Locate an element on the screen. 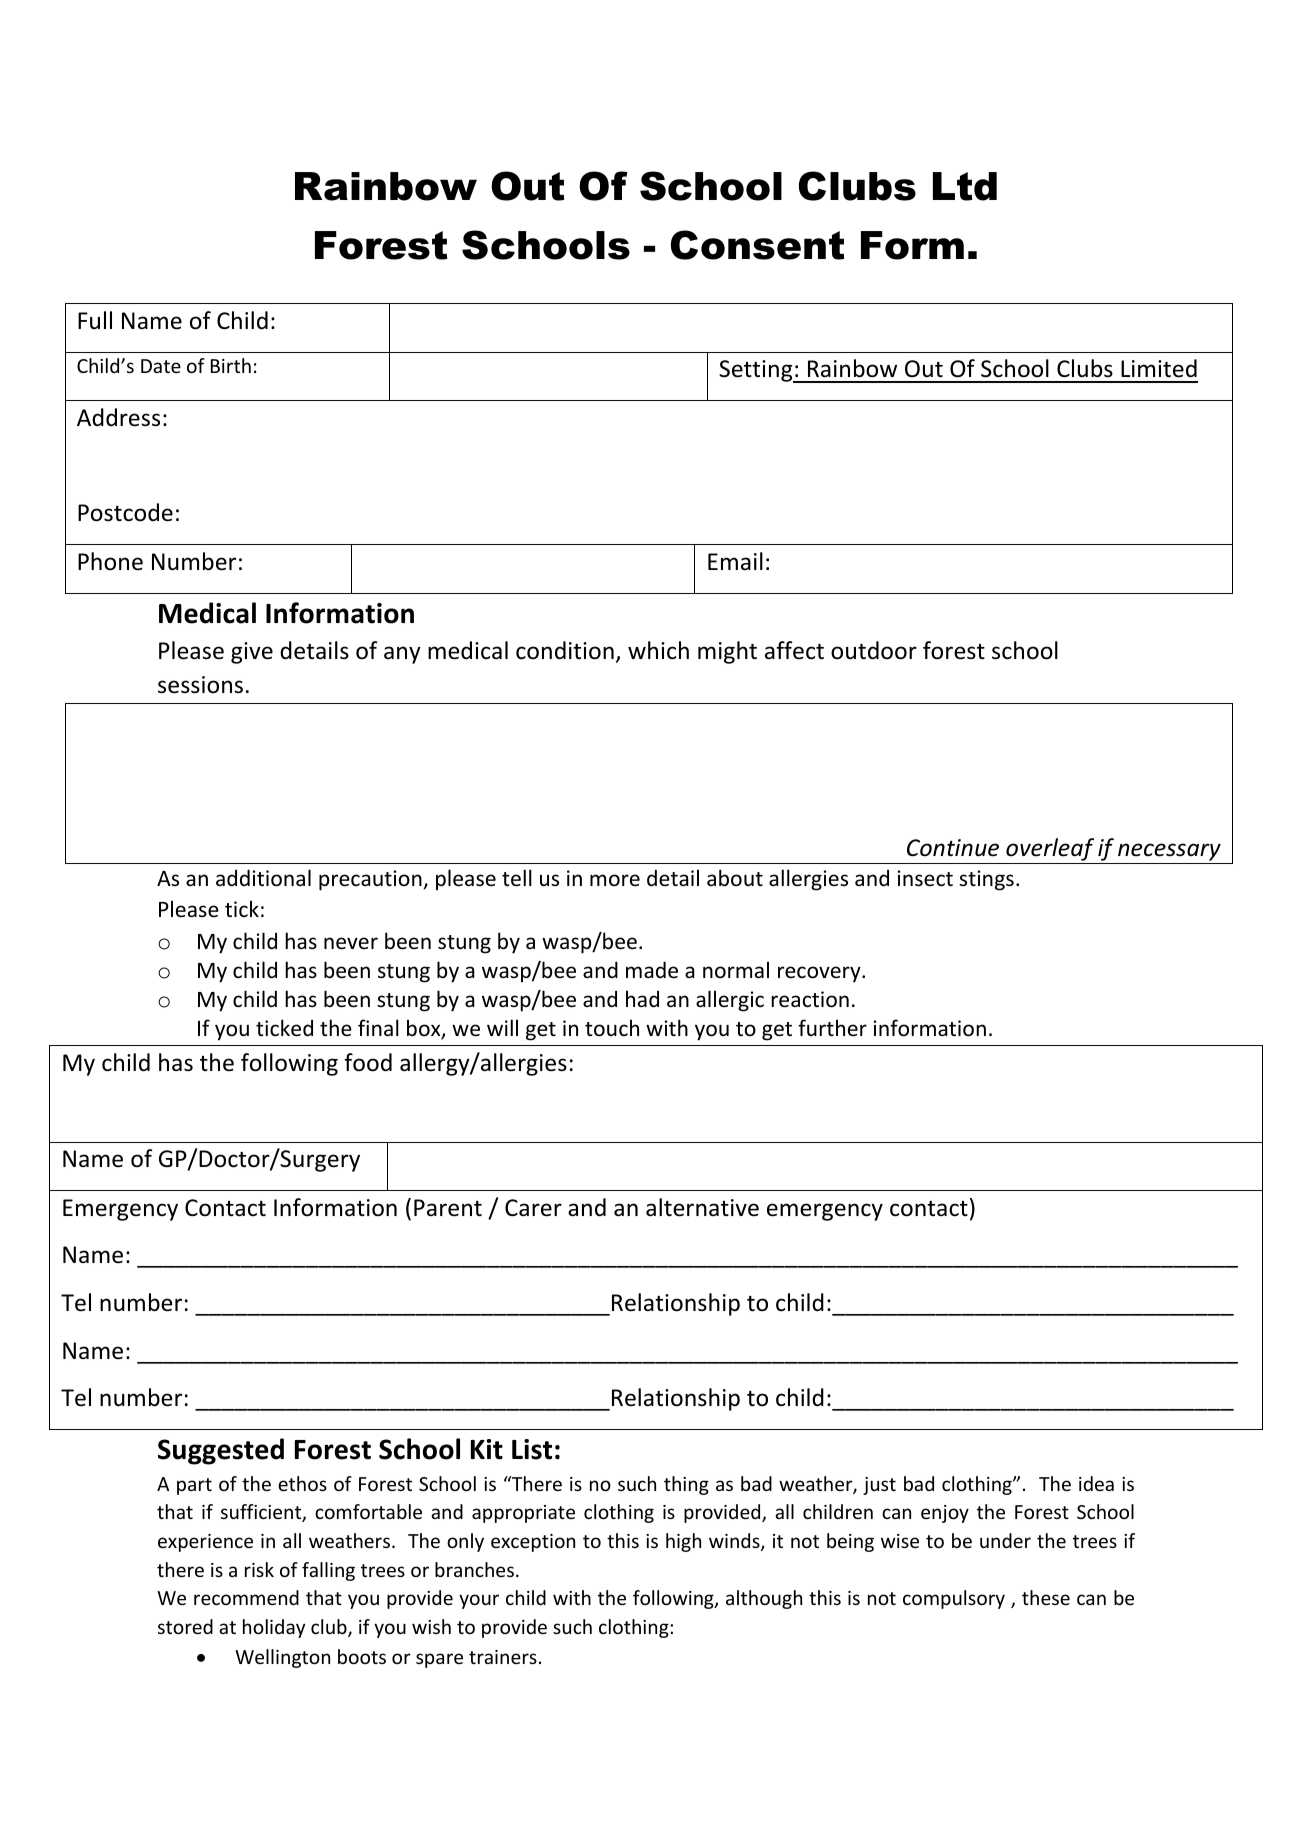  recommend is located at coordinates (246, 1597).
